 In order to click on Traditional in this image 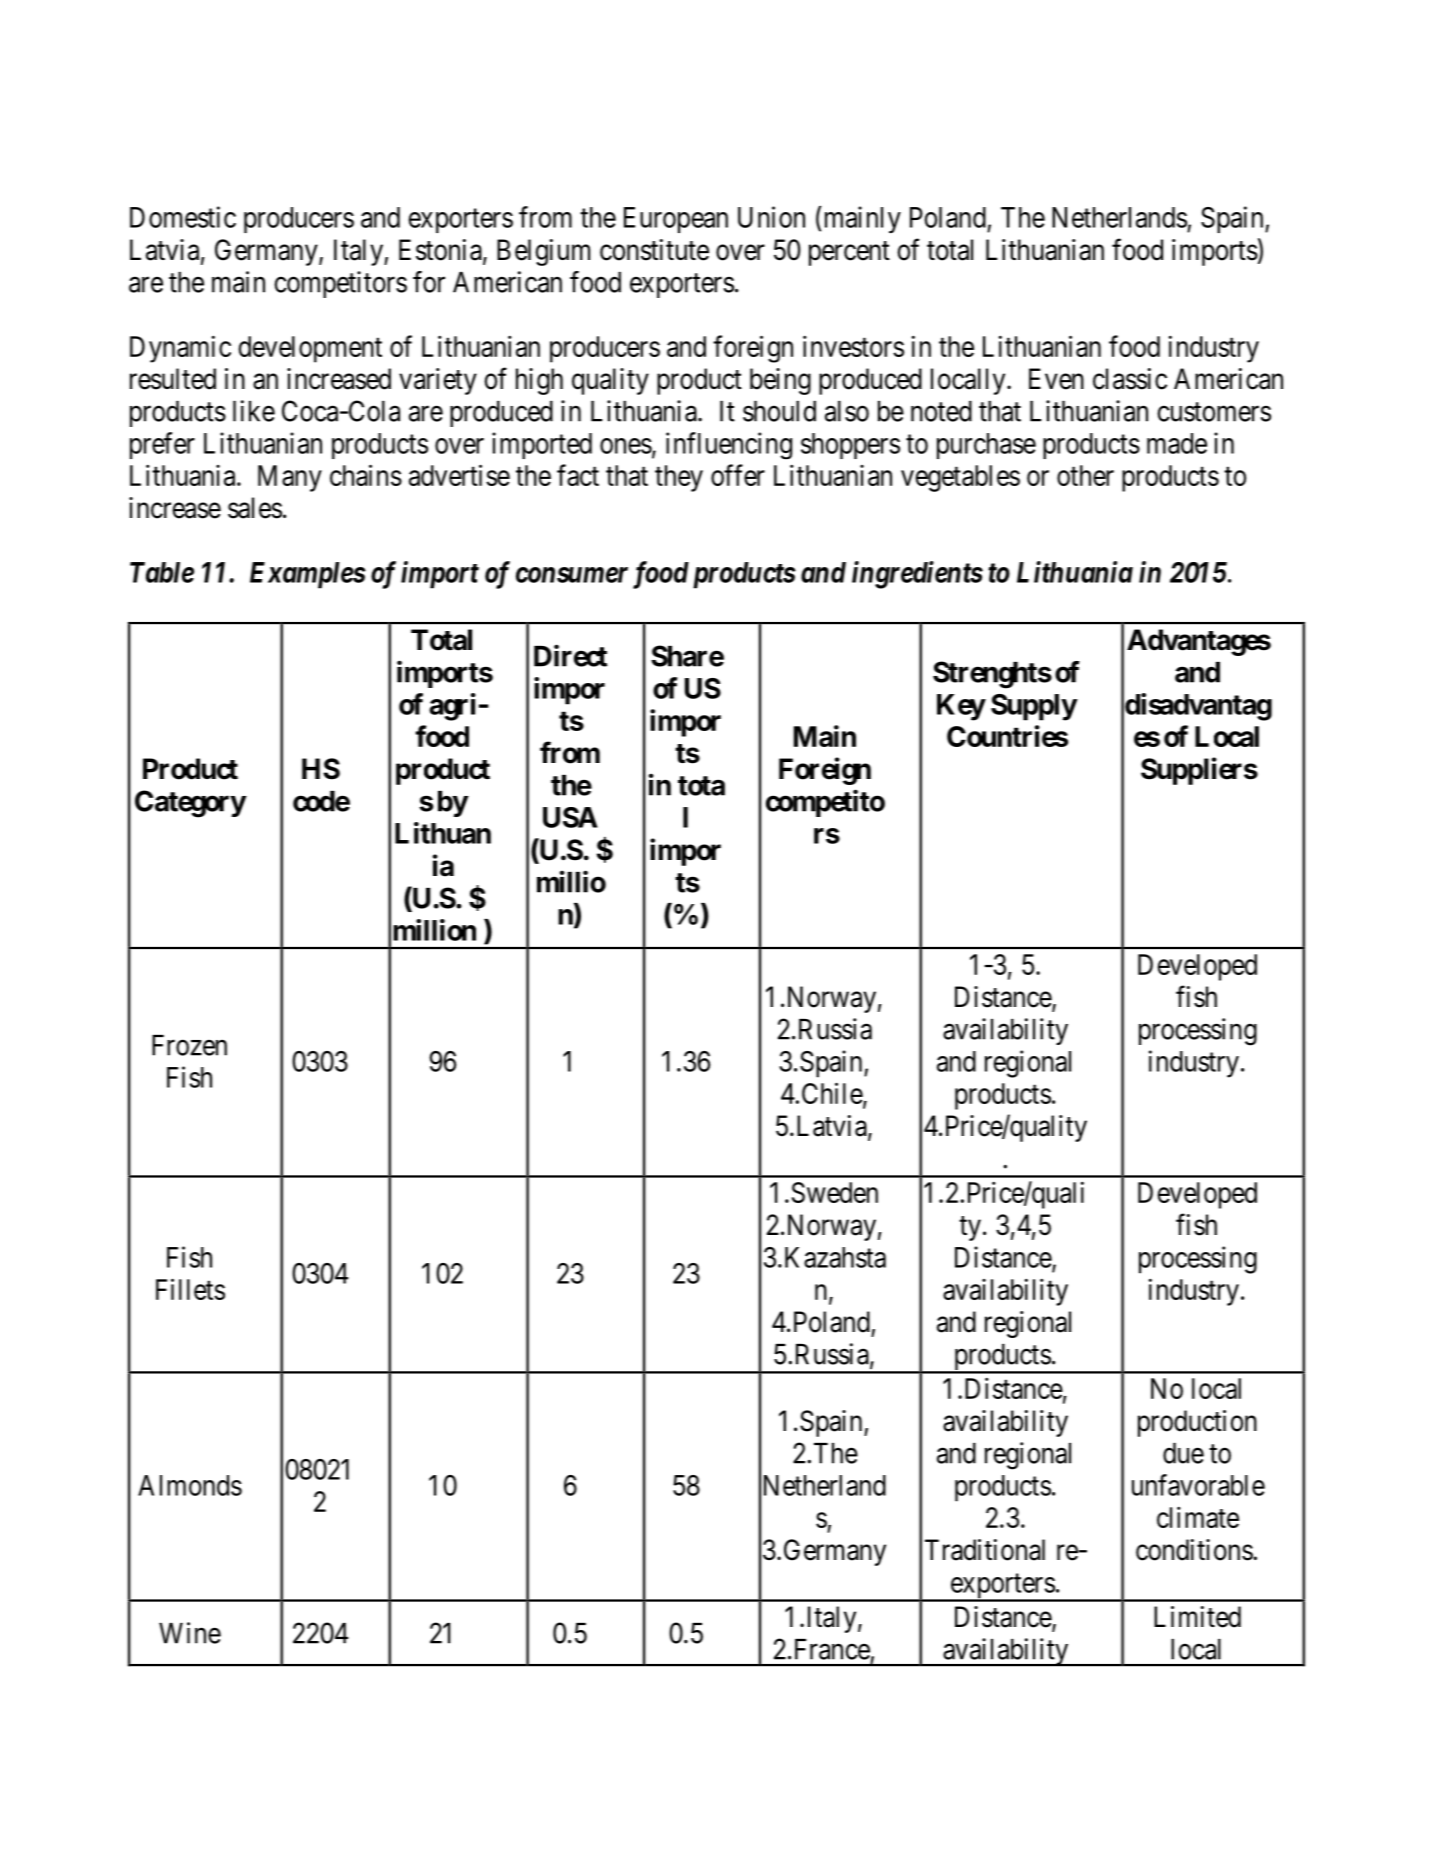, I will do `click(985, 1550)`.
